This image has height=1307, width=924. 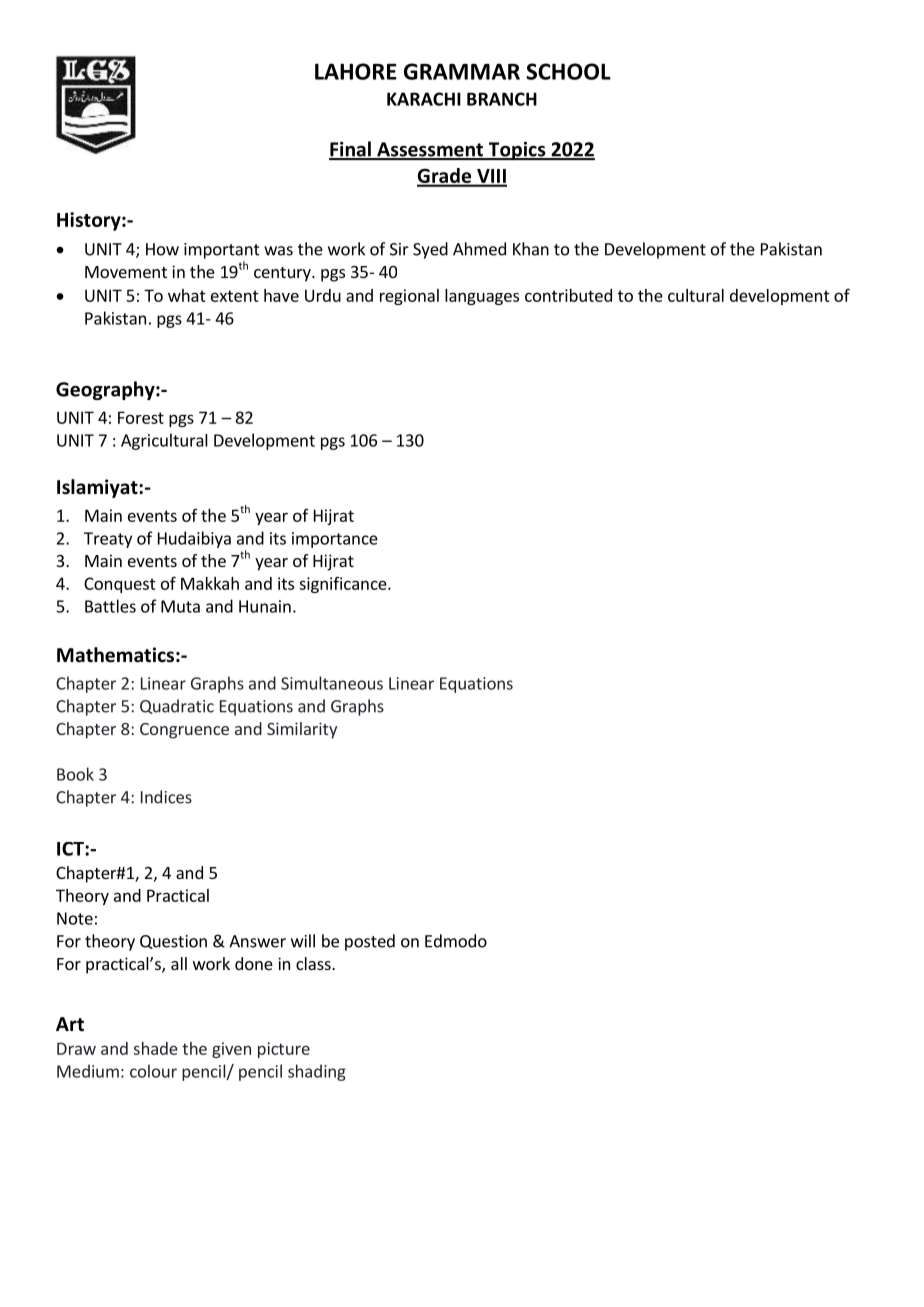 What do you see at coordinates (120, 585) in the image?
I see `Conquest` at bounding box center [120, 585].
